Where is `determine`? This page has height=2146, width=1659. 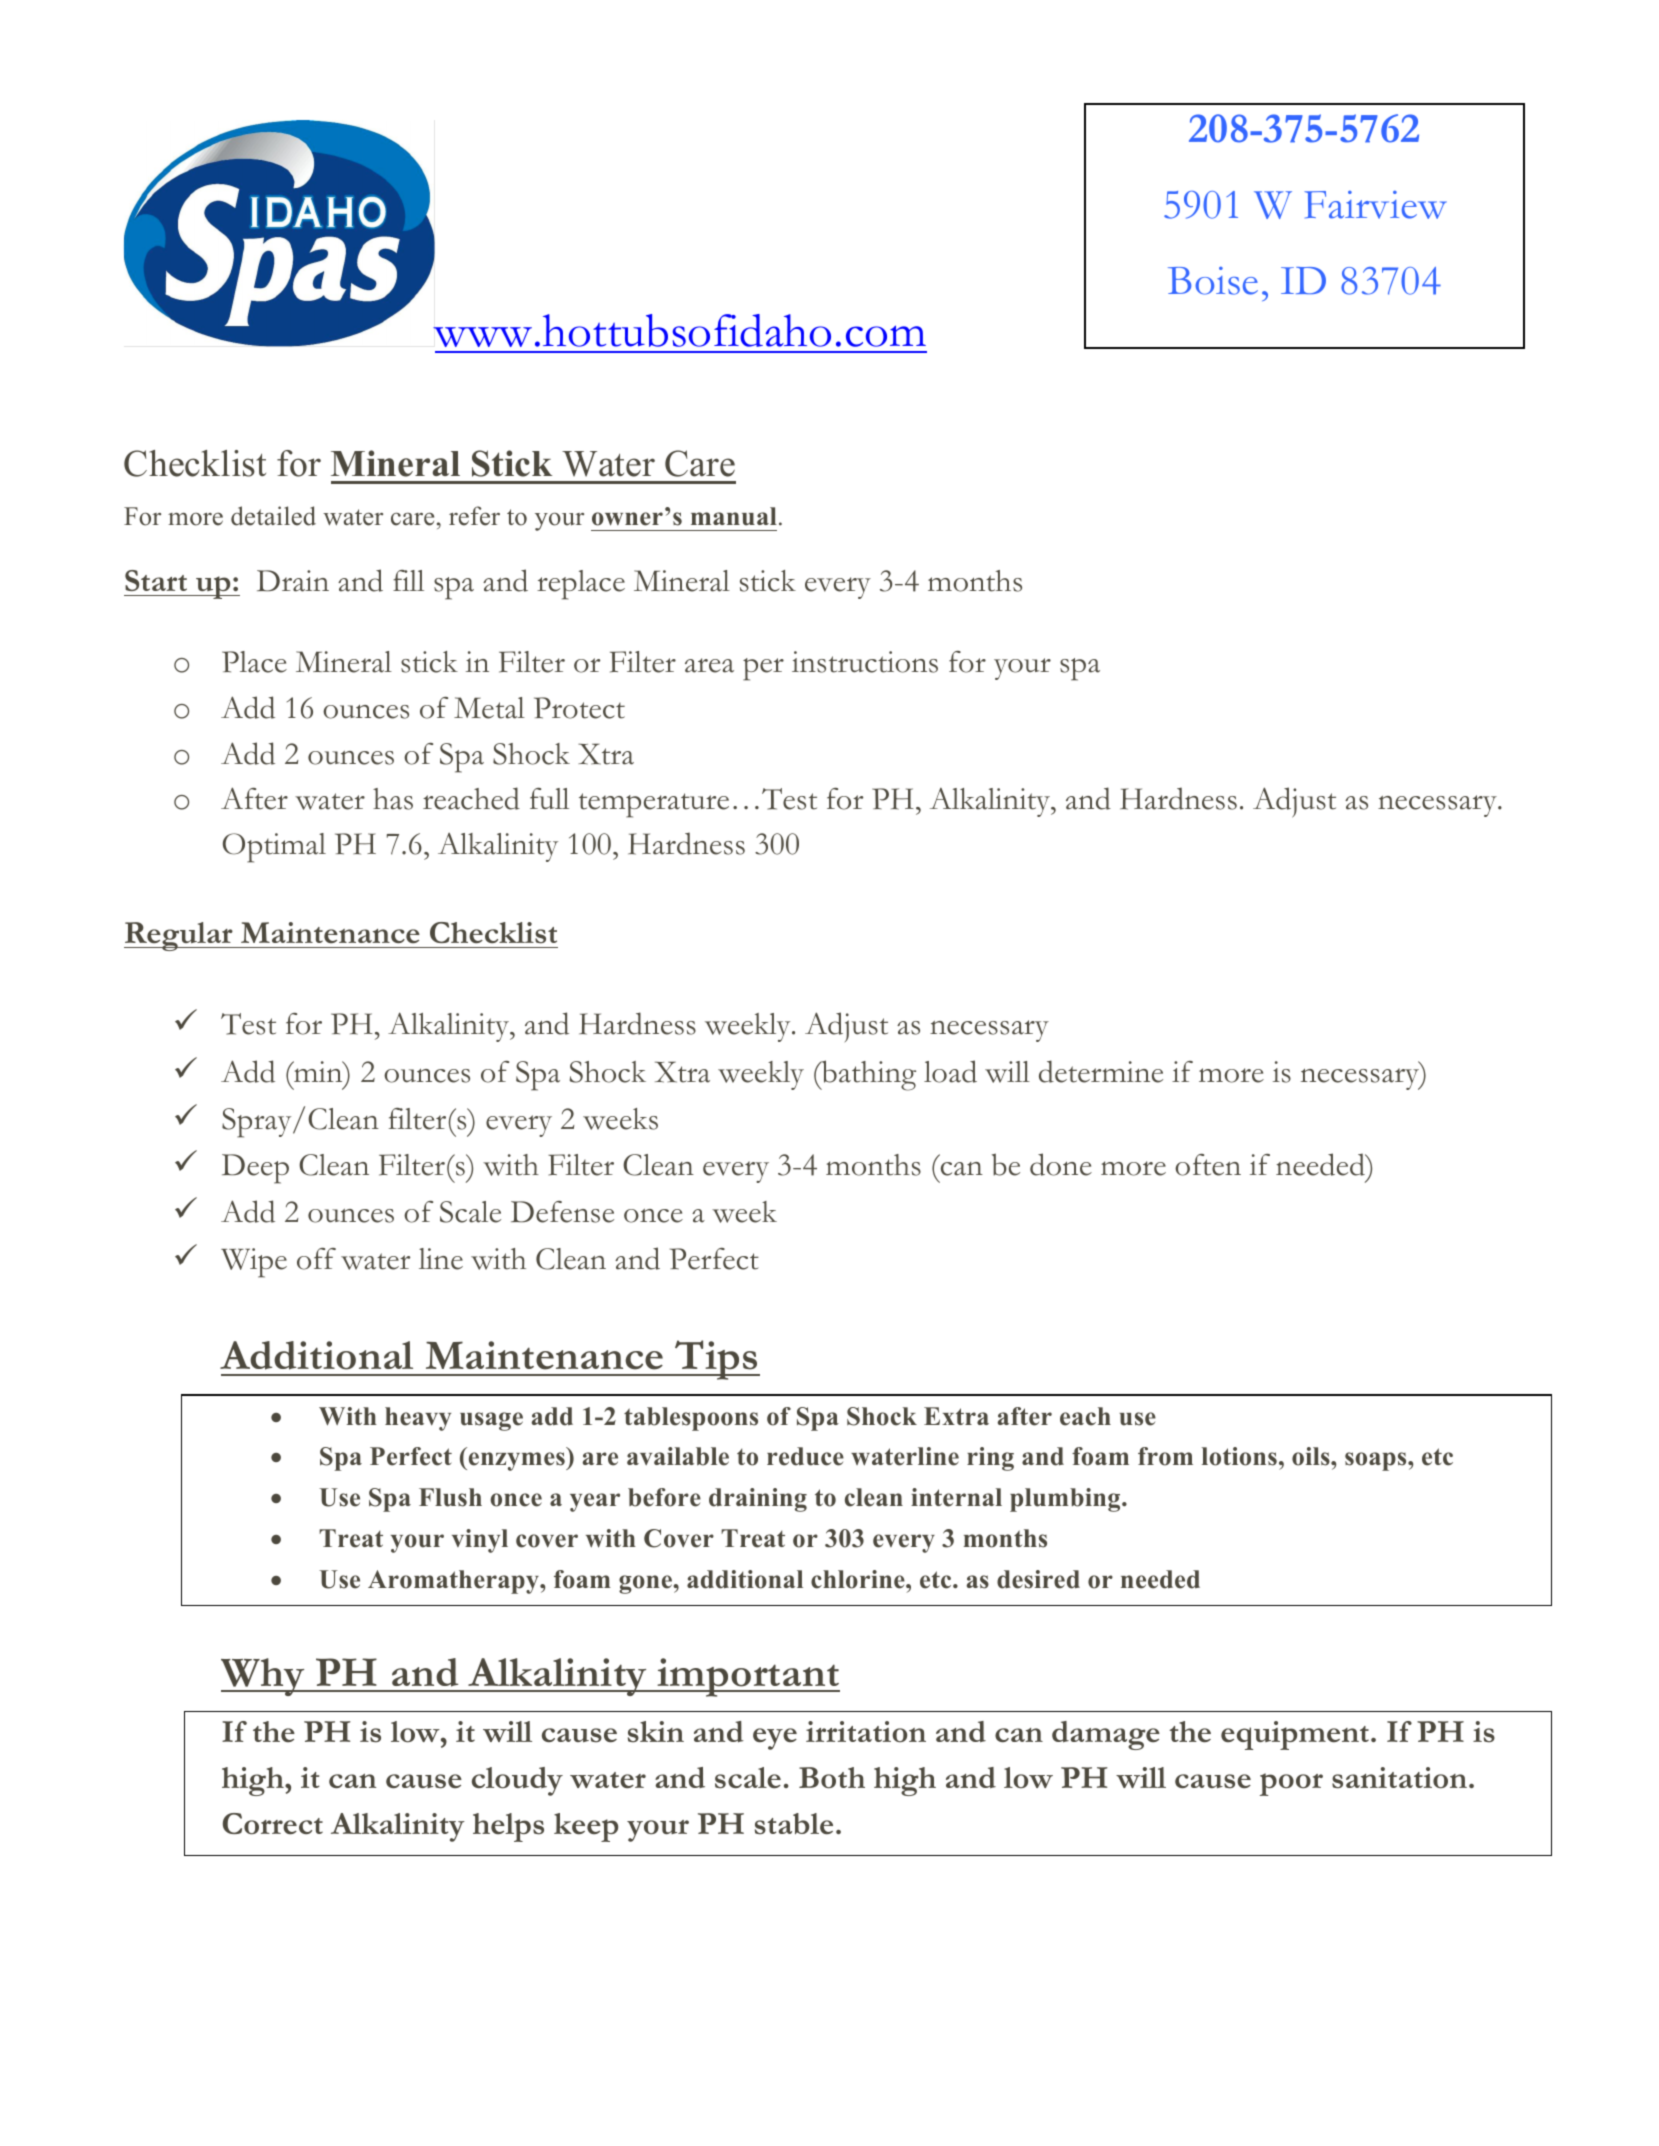
determine is located at coordinates (1101, 1071).
